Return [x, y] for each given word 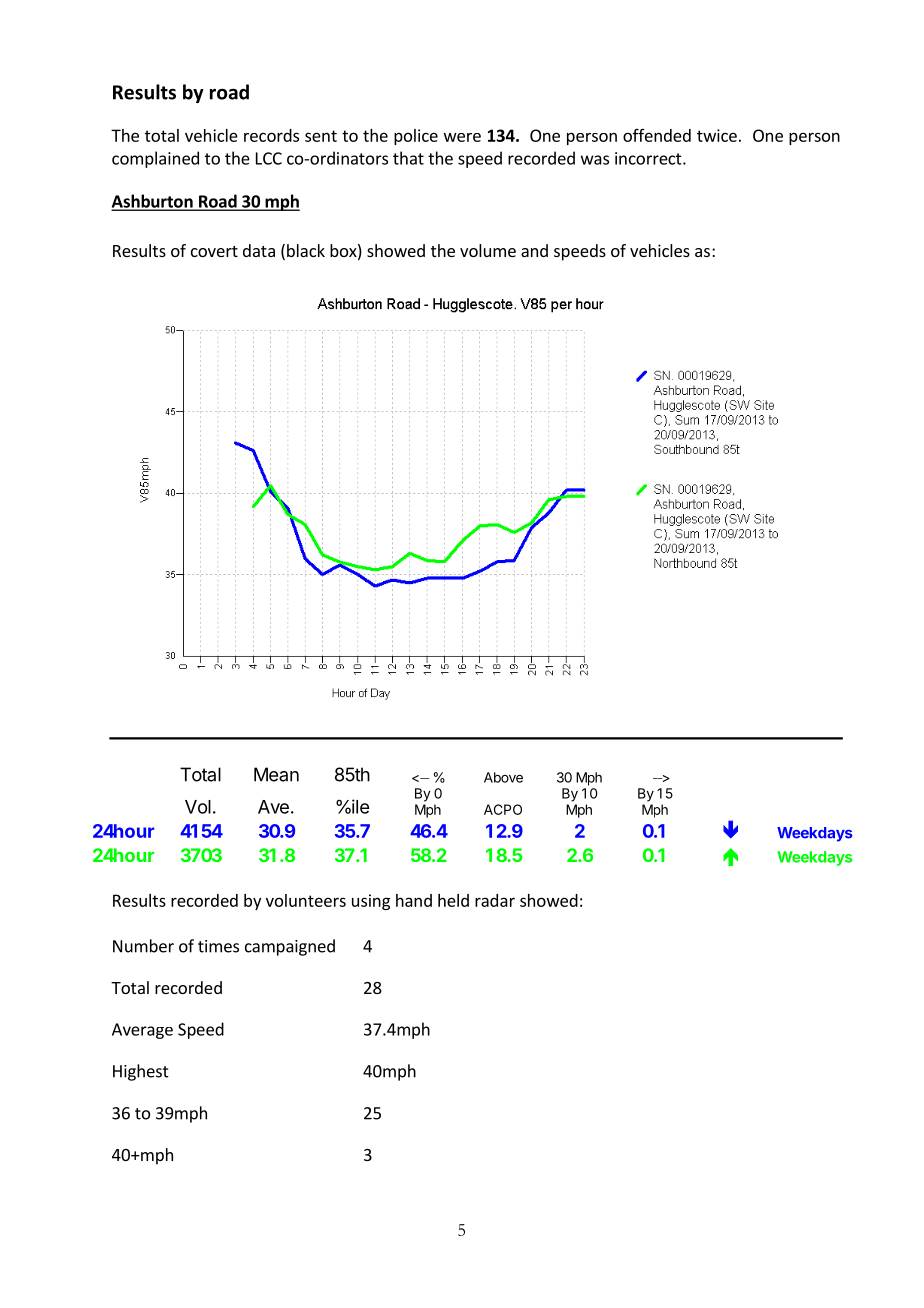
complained [155, 159]
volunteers [306, 900]
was [595, 160]
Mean [276, 774]
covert [214, 251]
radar [495, 900]
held [453, 900]
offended [657, 135]
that [408, 158]
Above [503, 777]
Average [142, 1031]
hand [414, 900]
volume [488, 250]
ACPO [503, 809]
